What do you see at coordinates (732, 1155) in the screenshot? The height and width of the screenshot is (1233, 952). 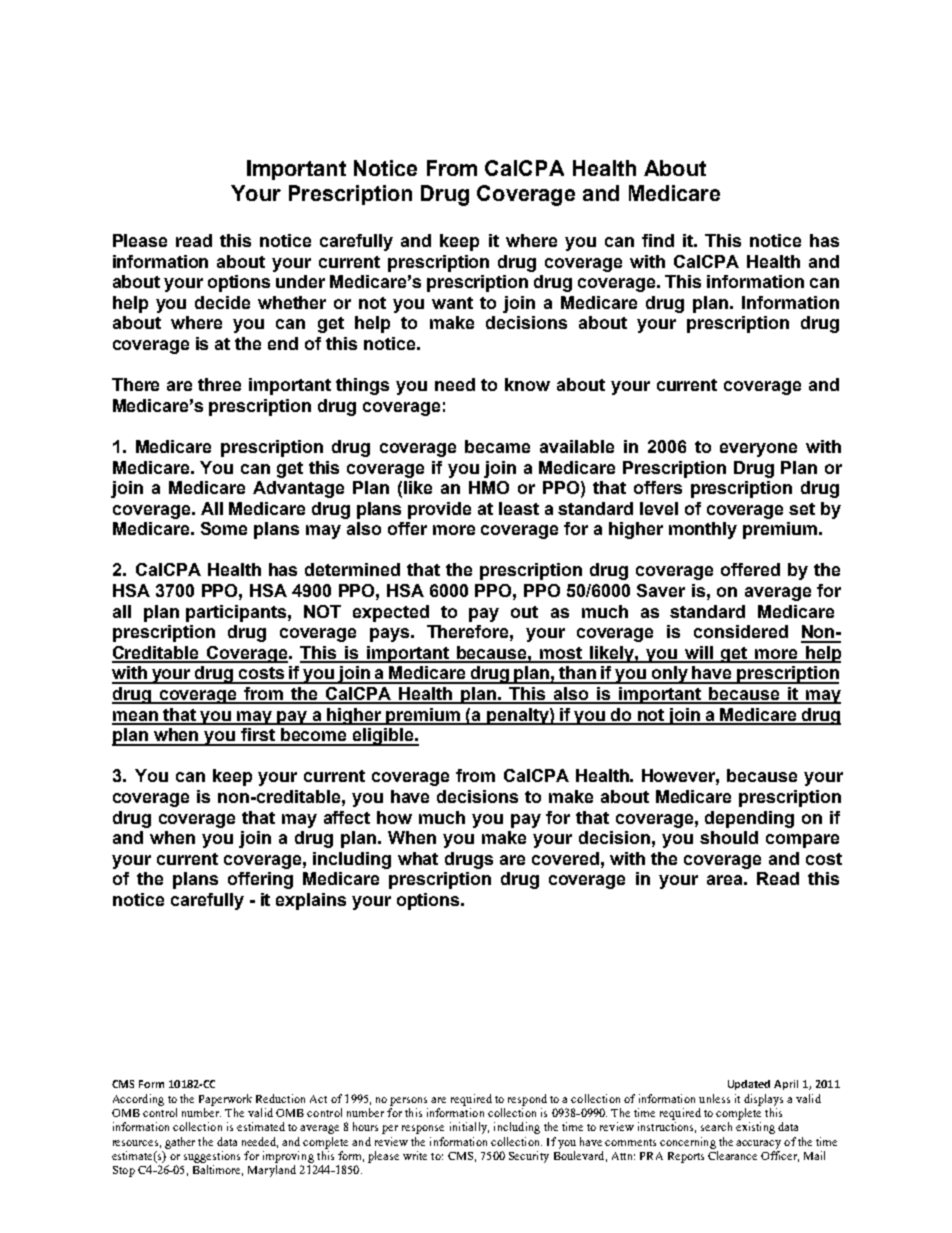 I see `Clearance` at bounding box center [732, 1155].
